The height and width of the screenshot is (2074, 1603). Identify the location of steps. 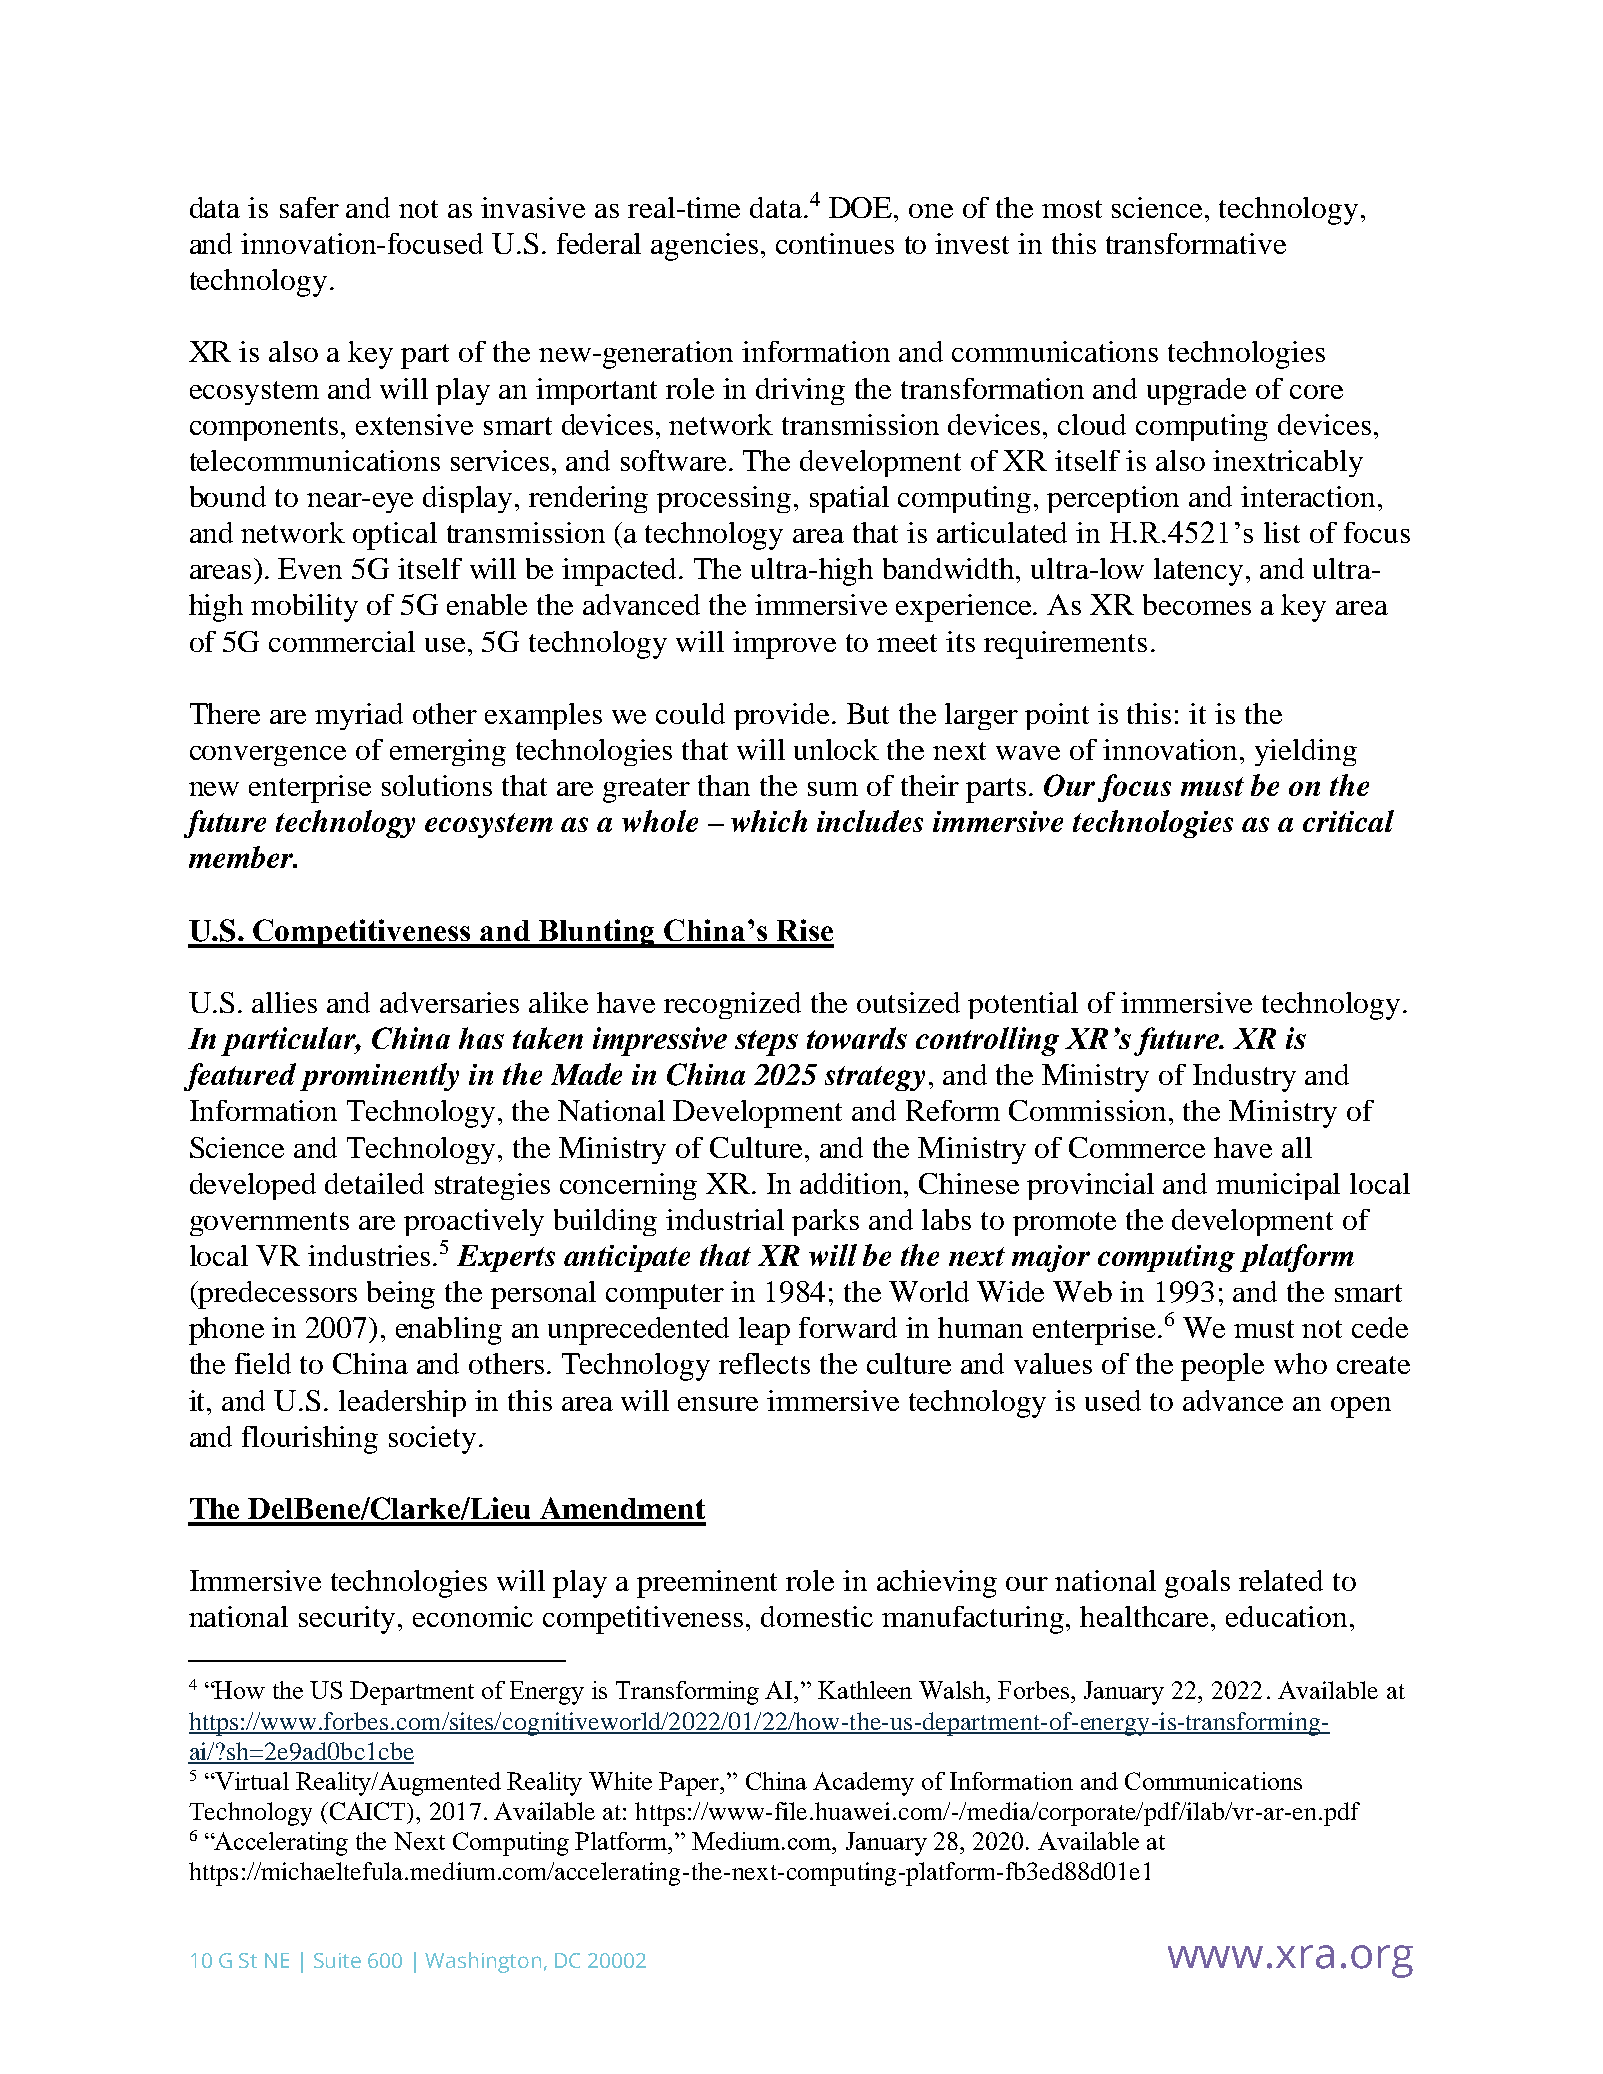
(766, 1043).
